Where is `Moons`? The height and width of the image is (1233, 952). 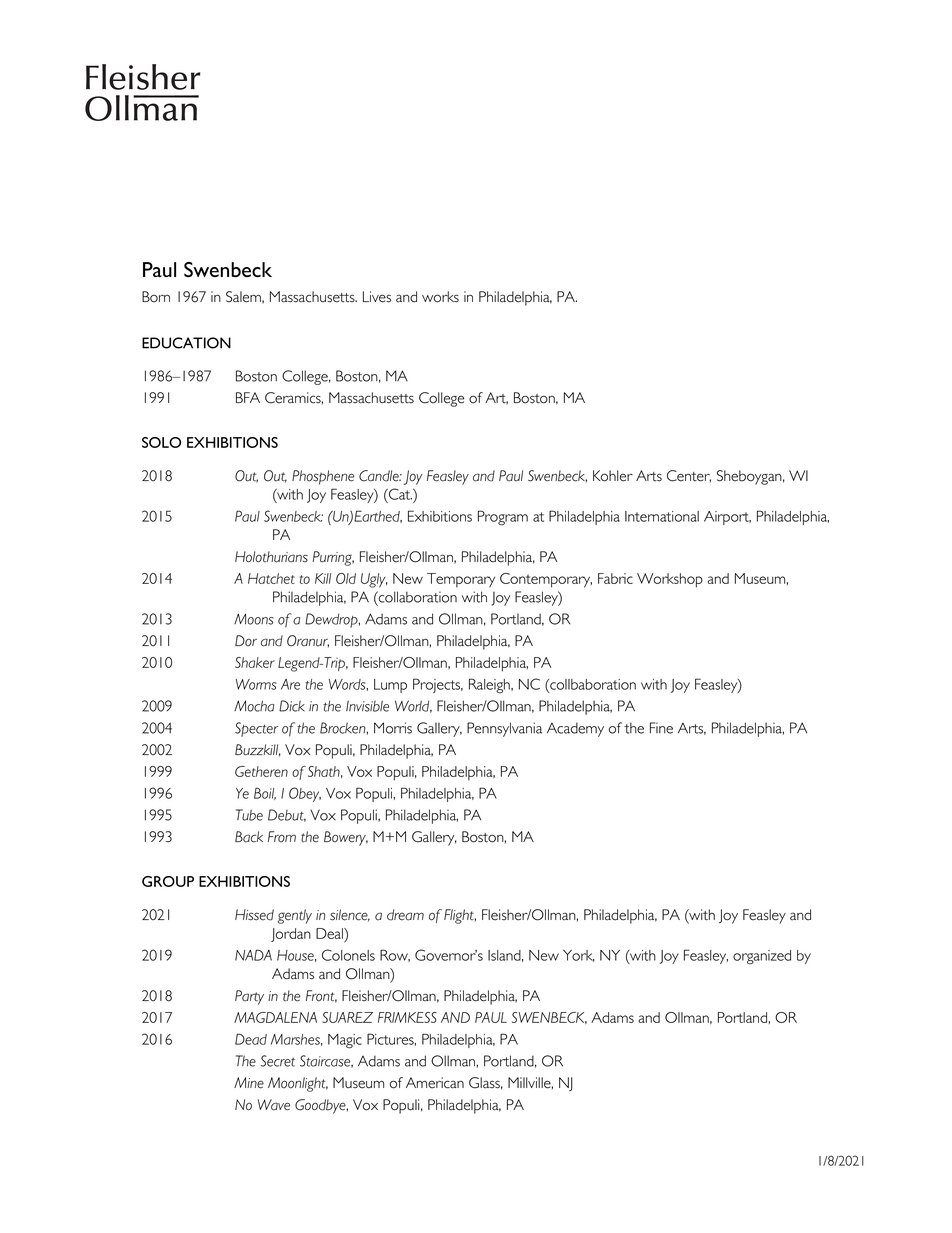 Moons is located at coordinates (254, 619).
